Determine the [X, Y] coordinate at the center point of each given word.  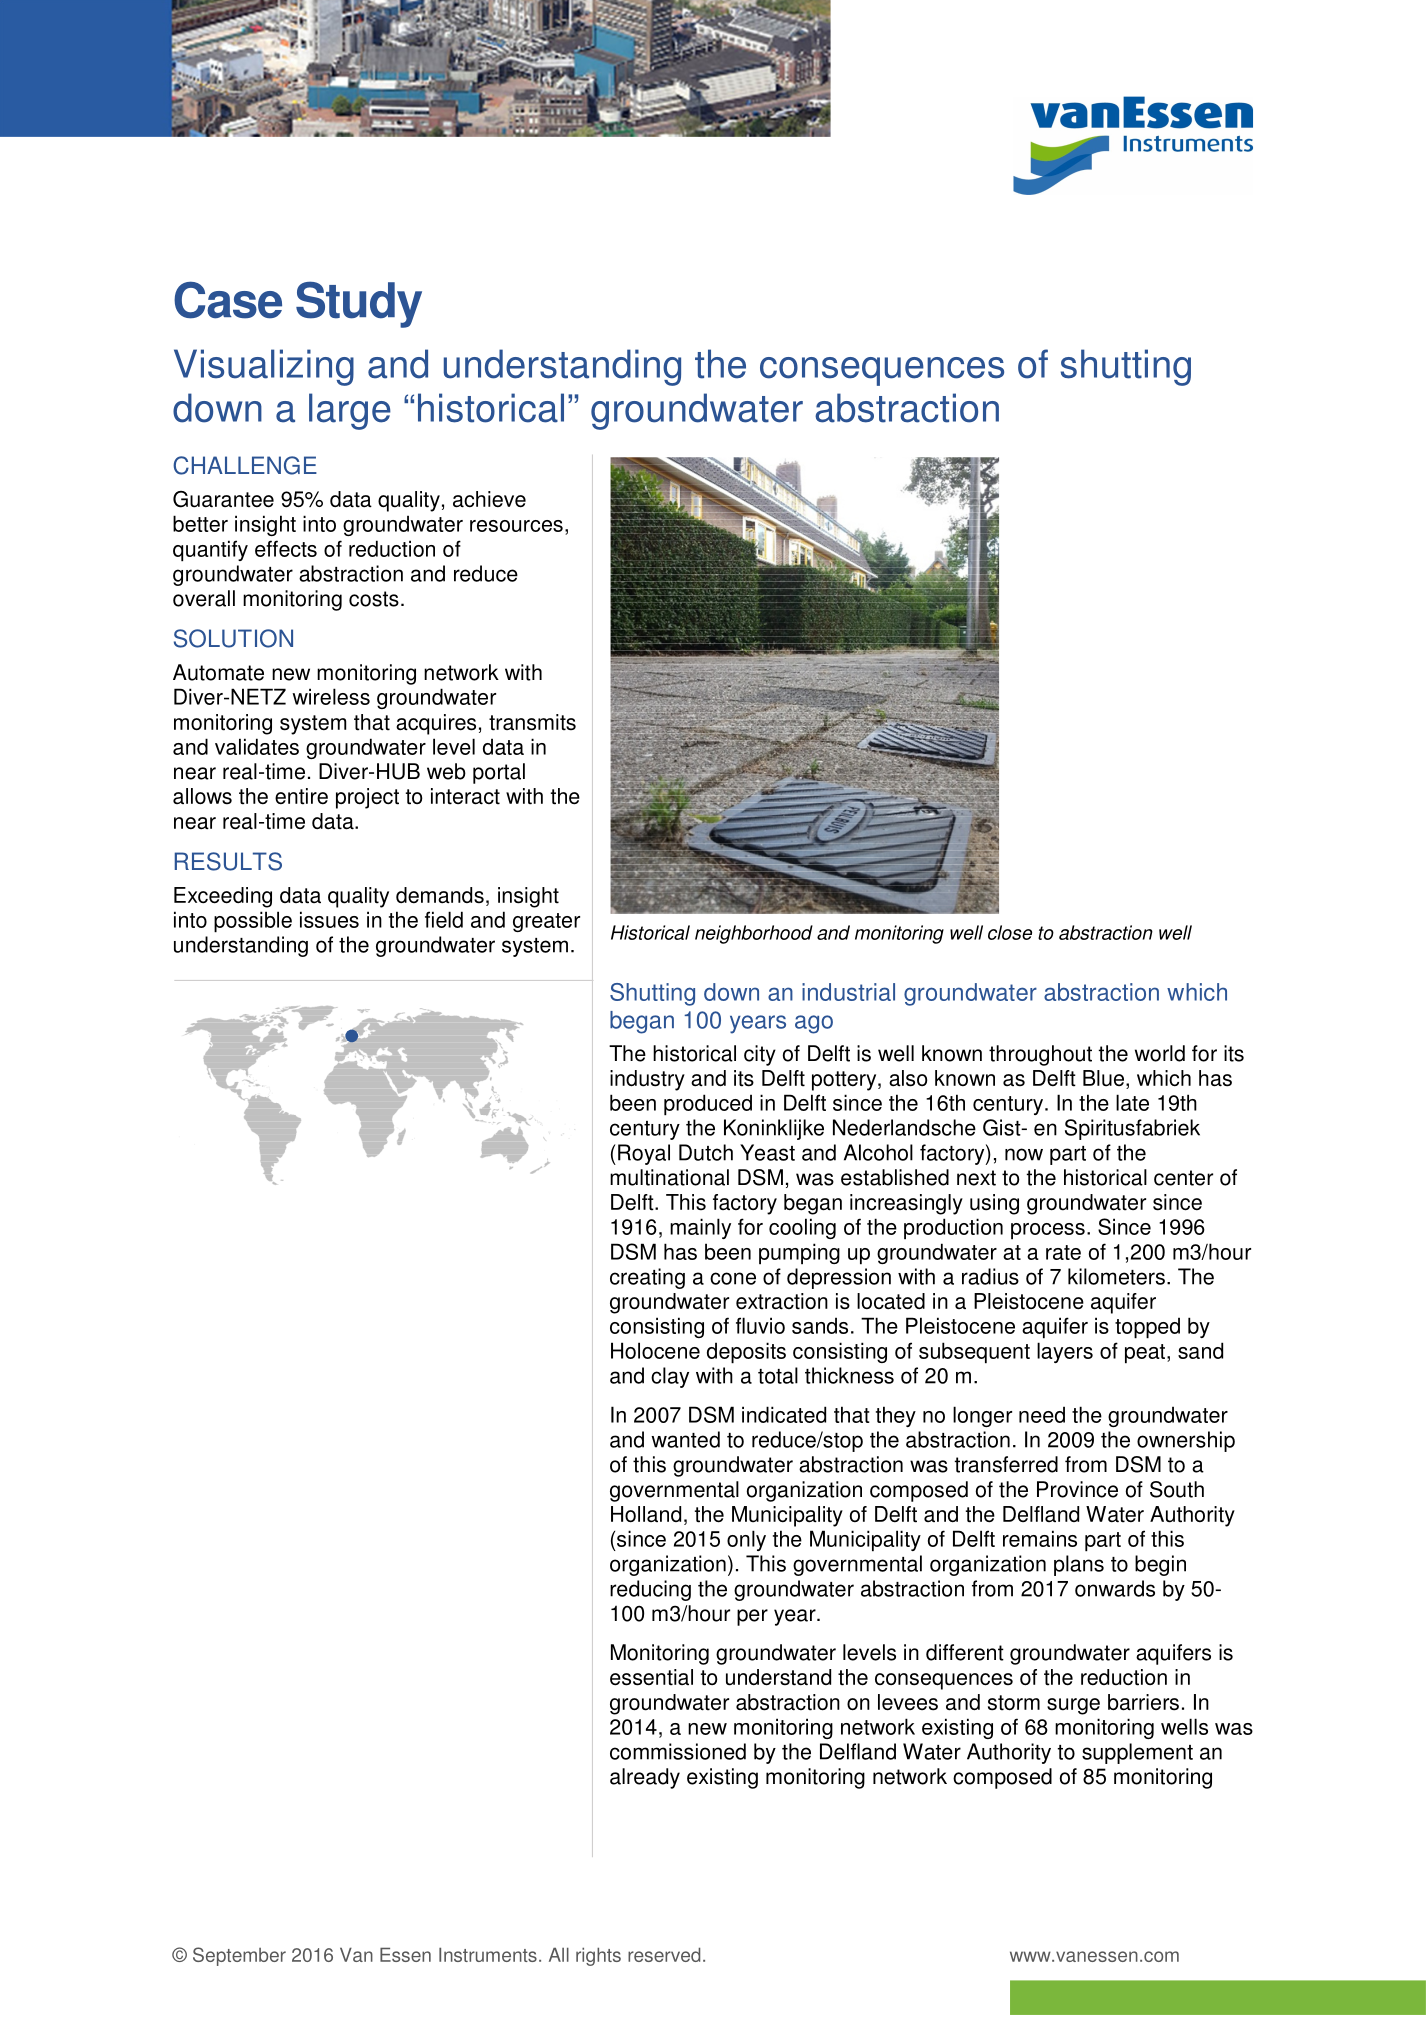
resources [516, 526]
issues [329, 919]
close [1010, 932]
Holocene [655, 1350]
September [239, 1956]
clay [670, 1377]
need [1042, 1414]
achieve [489, 499]
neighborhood [754, 934]
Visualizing [264, 367]
